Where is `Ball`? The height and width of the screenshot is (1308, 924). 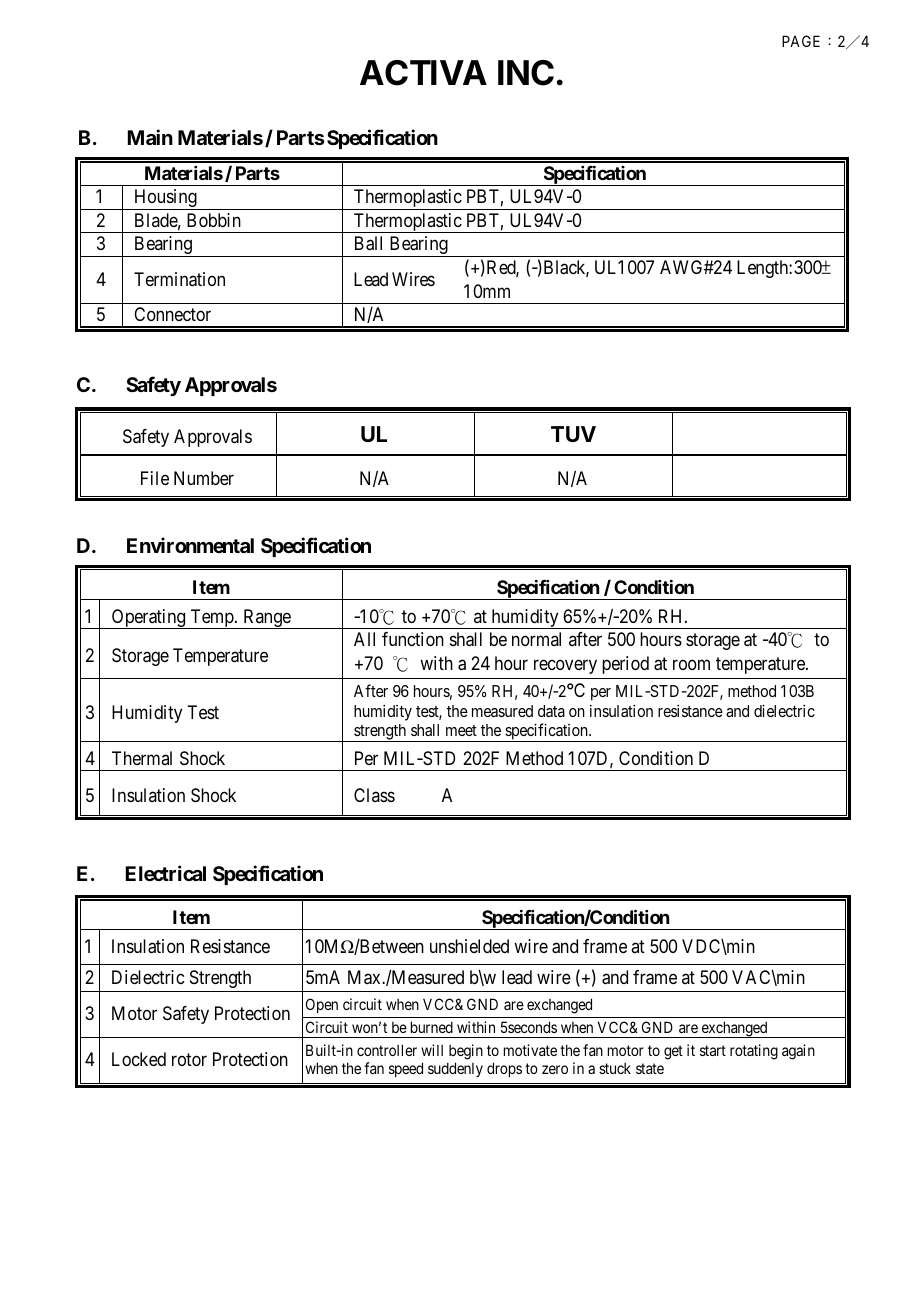 Ball is located at coordinates (368, 243).
